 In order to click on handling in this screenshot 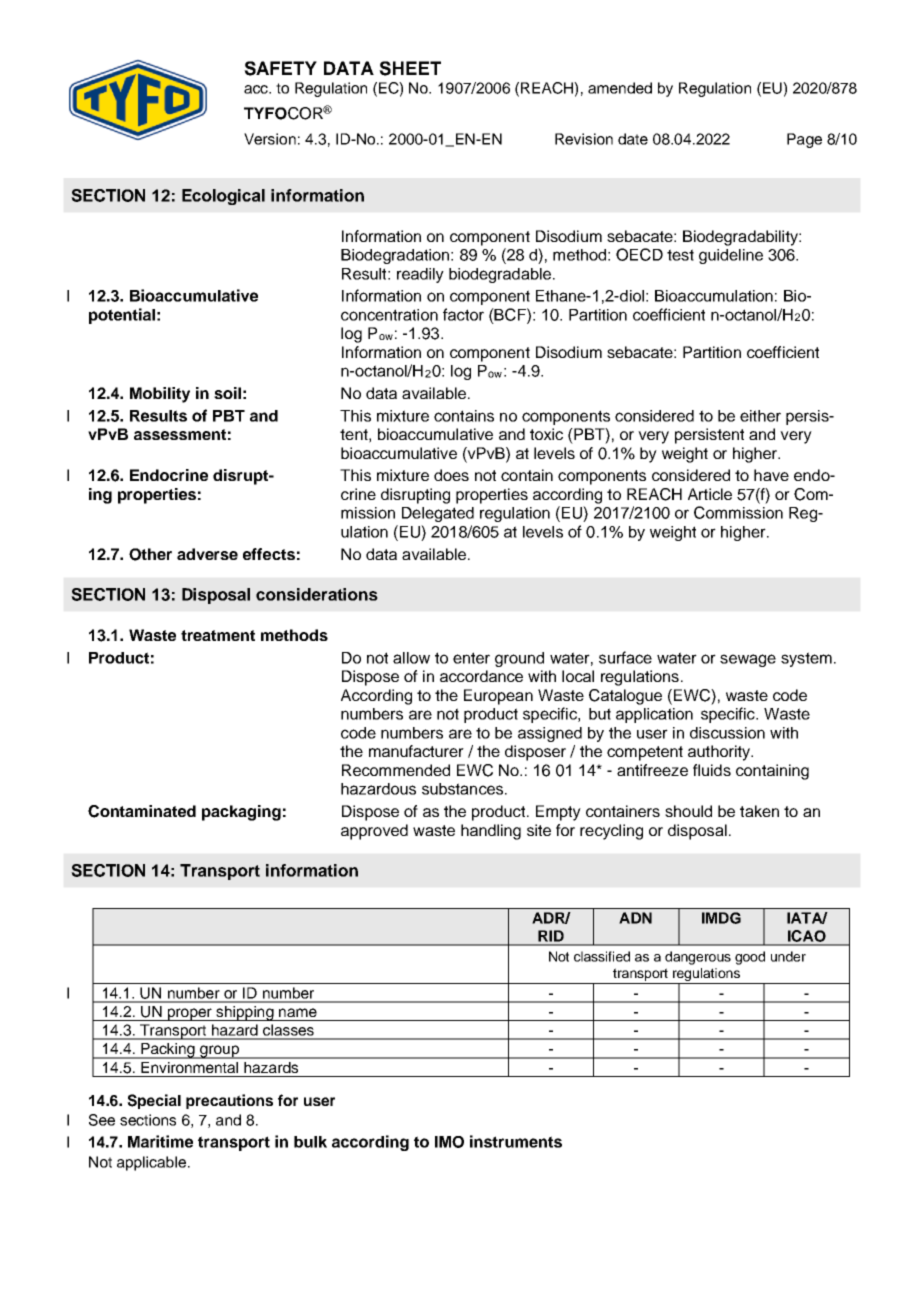, I will do `click(491, 832)`.
